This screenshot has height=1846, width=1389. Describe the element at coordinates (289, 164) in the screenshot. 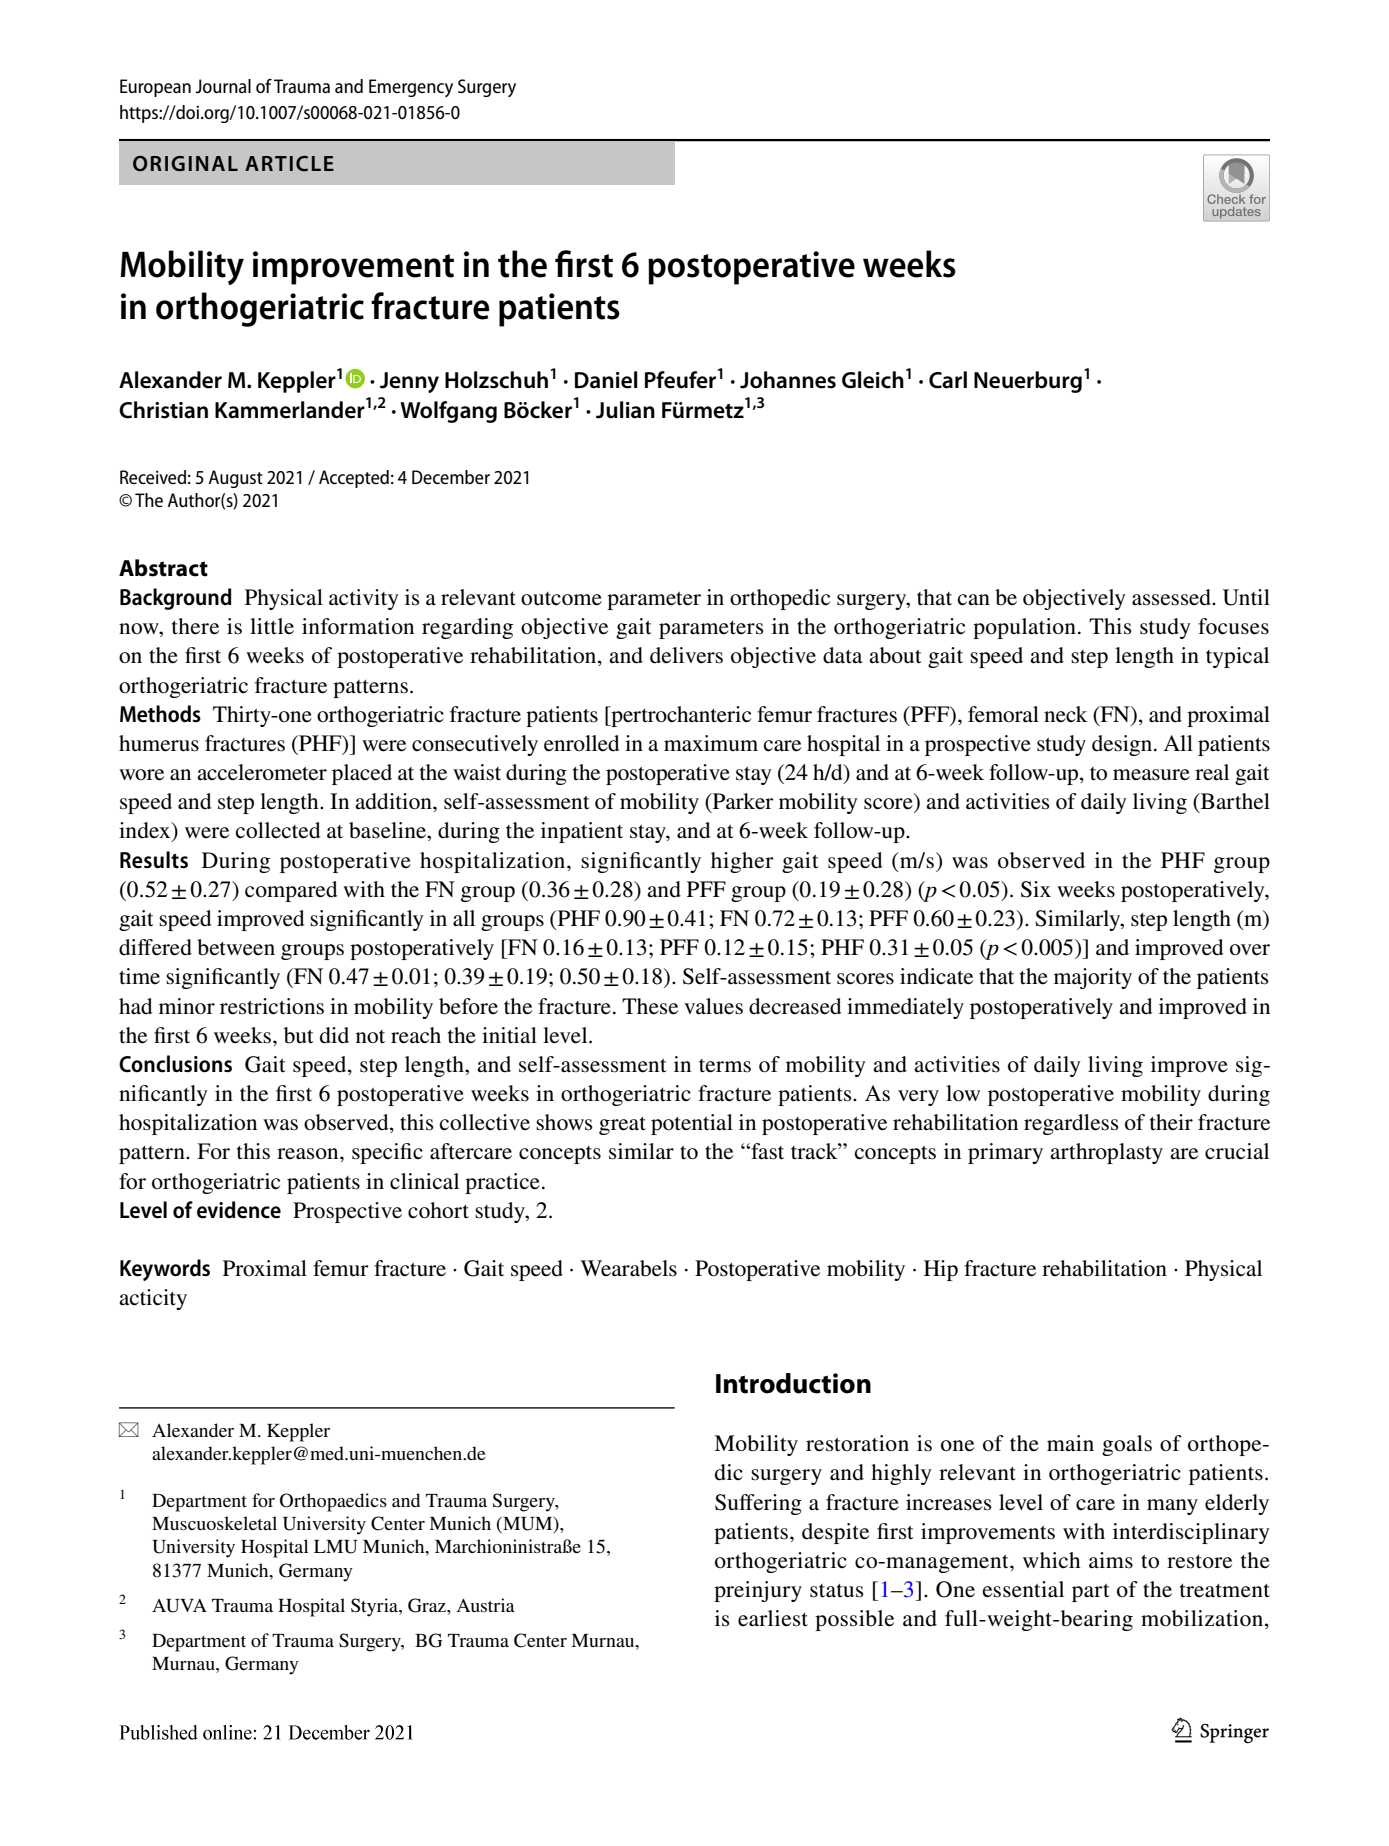

I see `ARTICLE` at that location.
